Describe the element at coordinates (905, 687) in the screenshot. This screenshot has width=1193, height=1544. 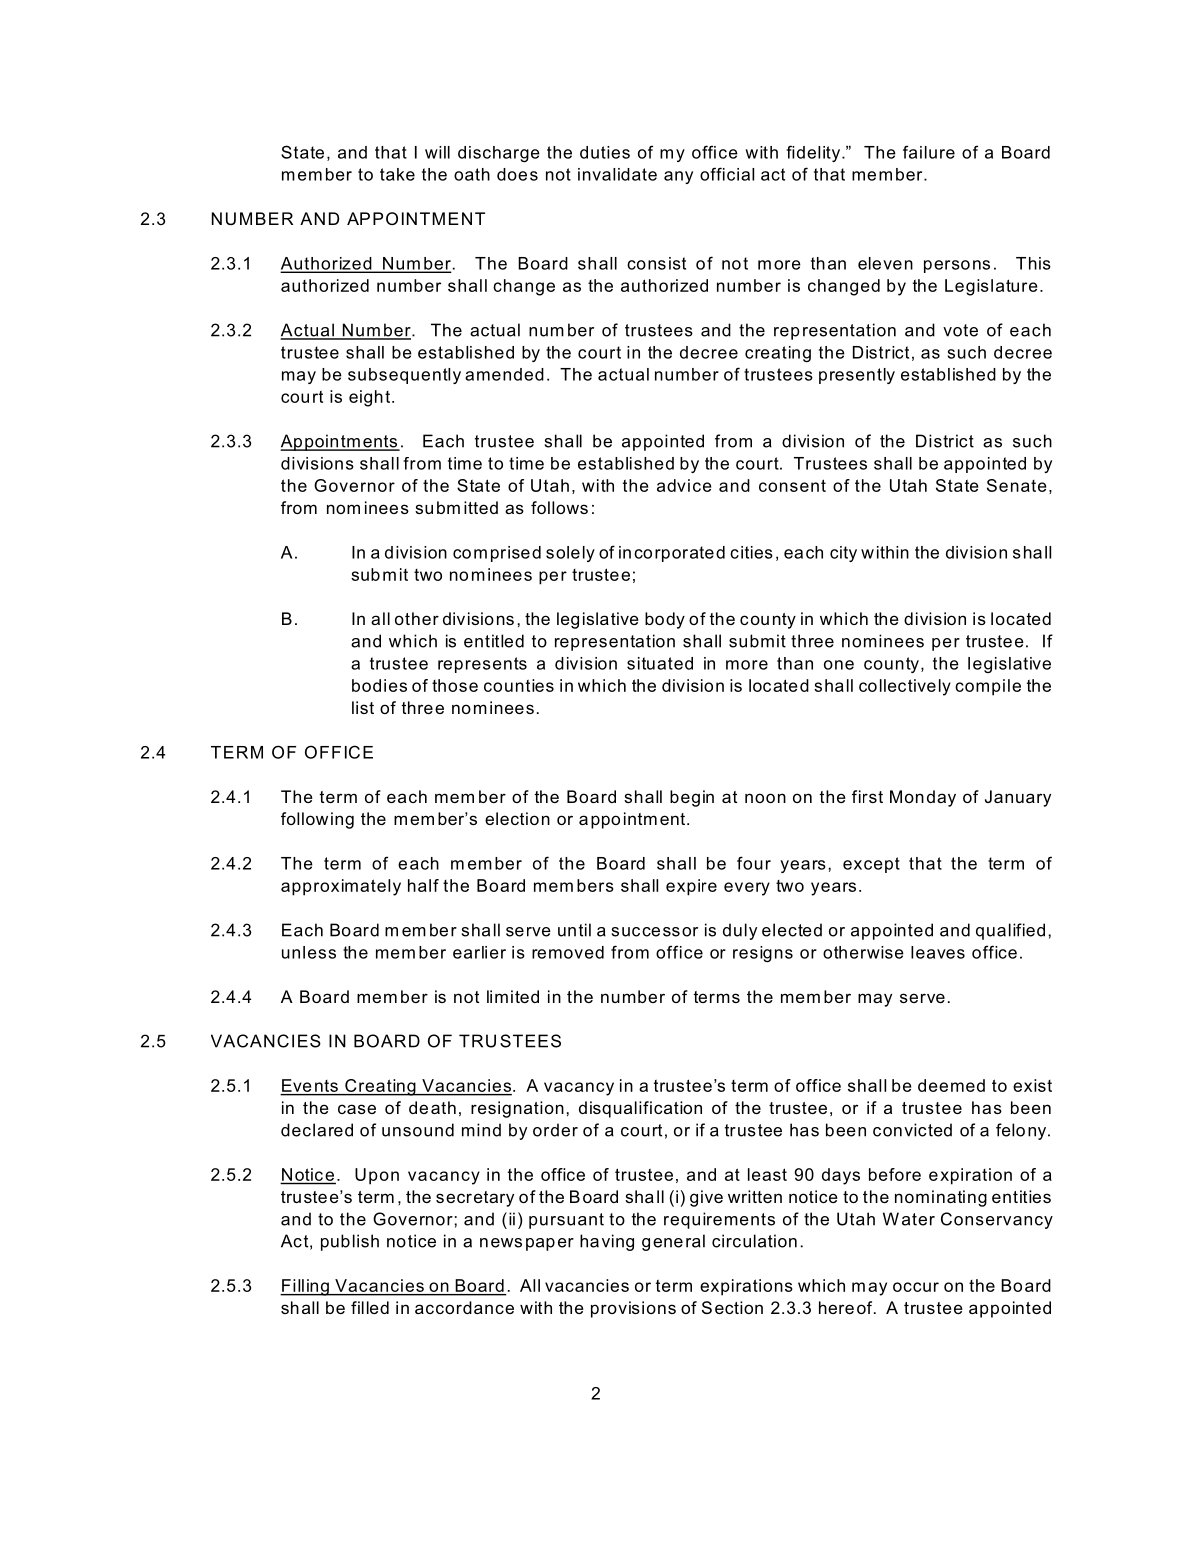
I see `collectively` at that location.
